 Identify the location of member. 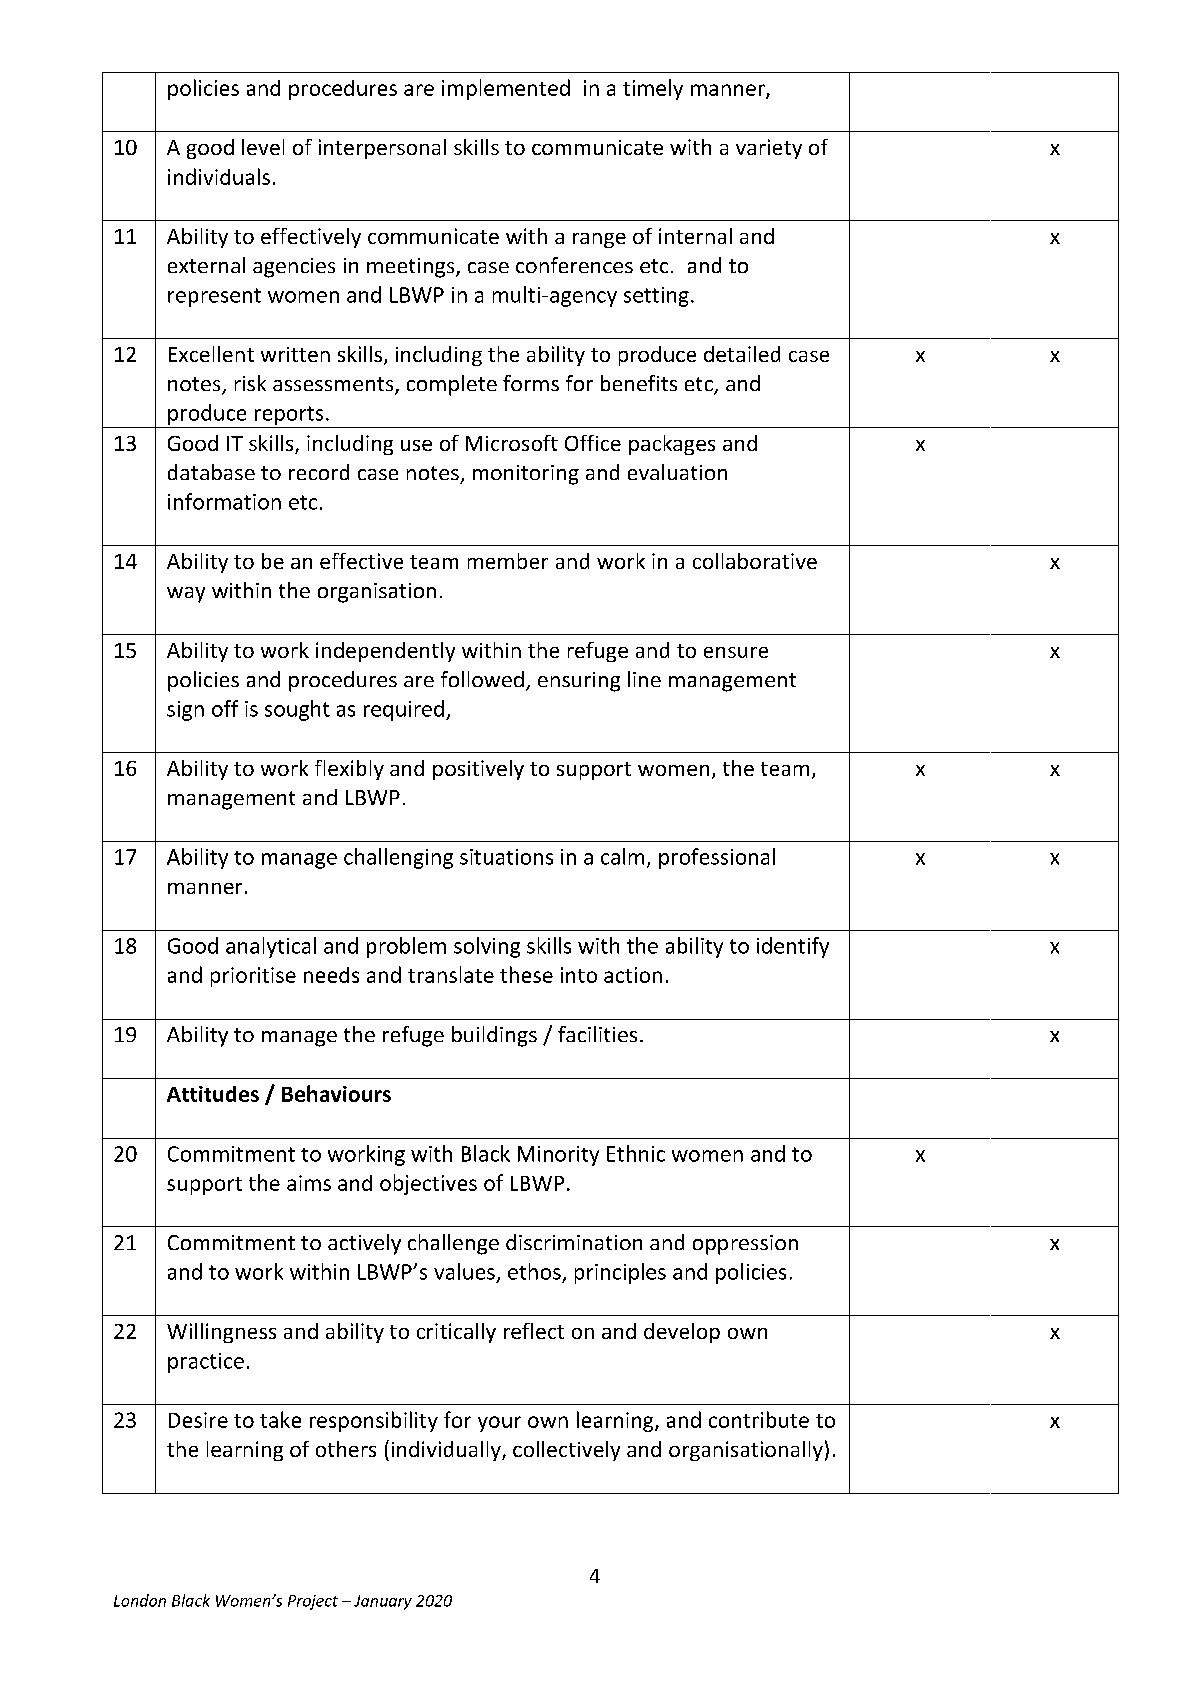
(508, 561).
